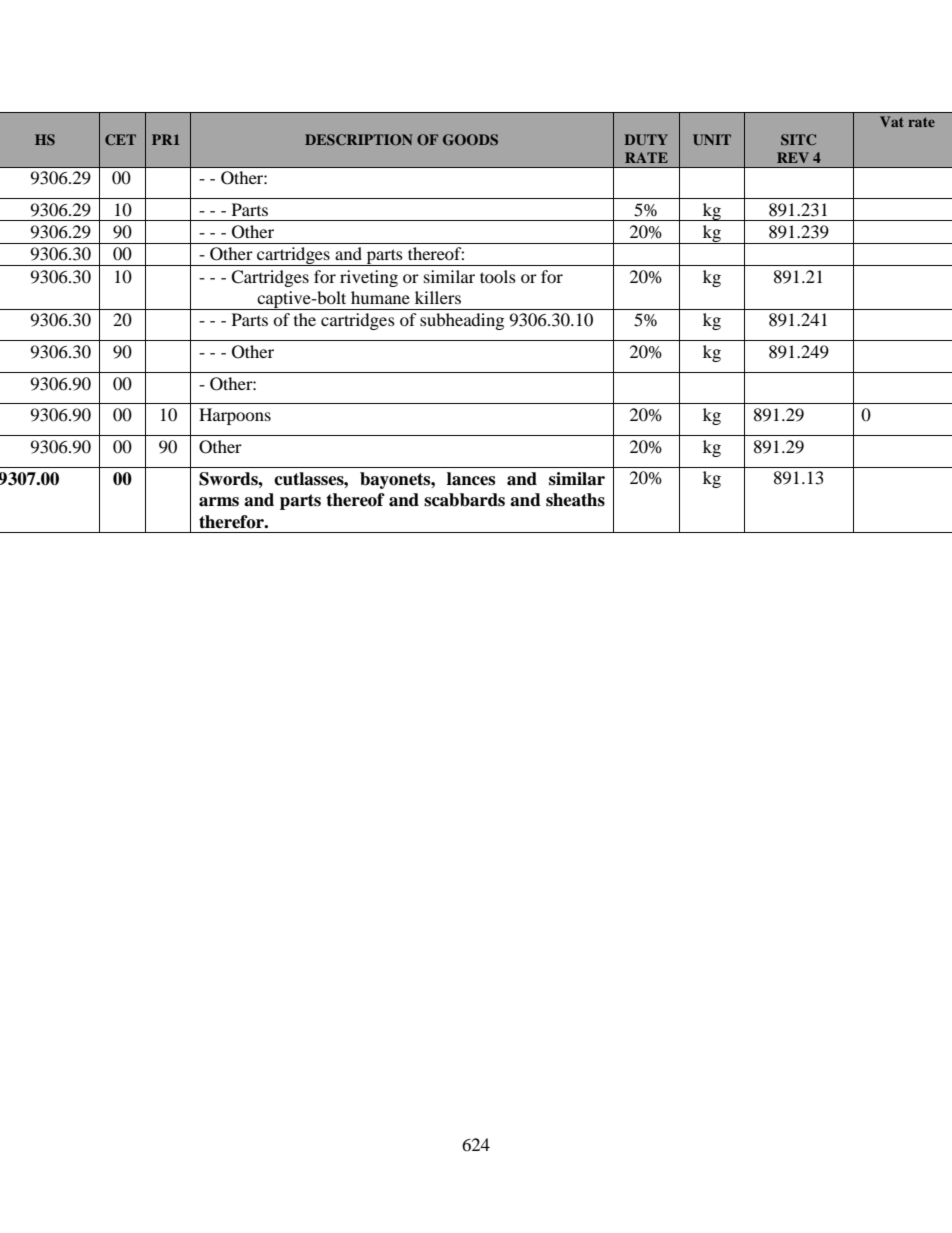  I want to click on GOODS, so click(470, 140).
